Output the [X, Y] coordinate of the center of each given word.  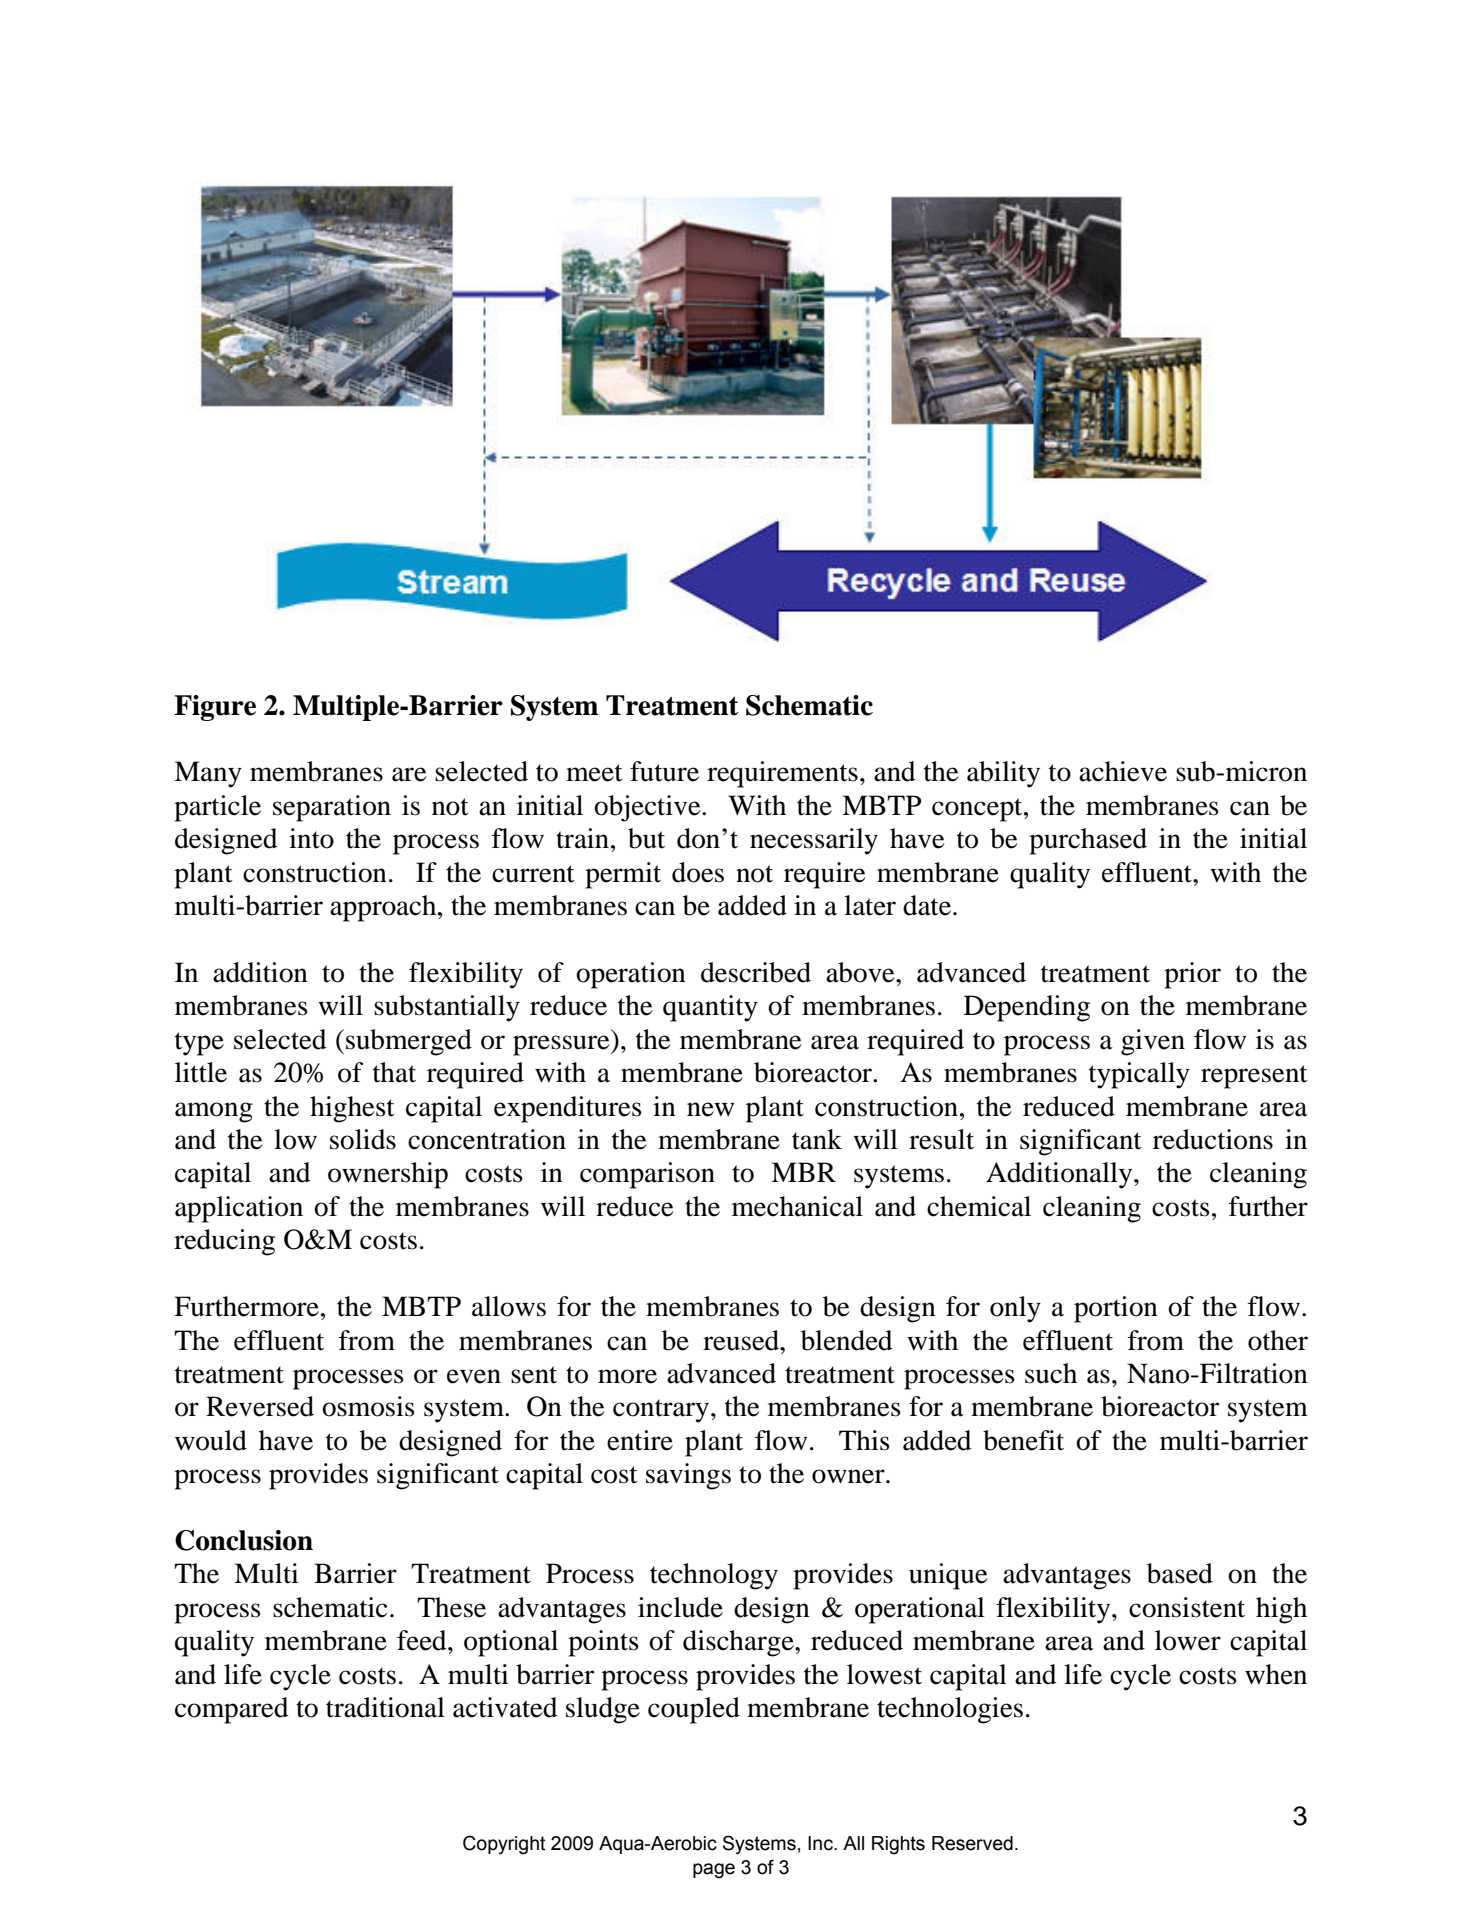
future [664, 771]
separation [332, 808]
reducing [224, 1242]
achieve [1123, 771]
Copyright [504, 1845]
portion [1116, 1309]
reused [742, 1340]
